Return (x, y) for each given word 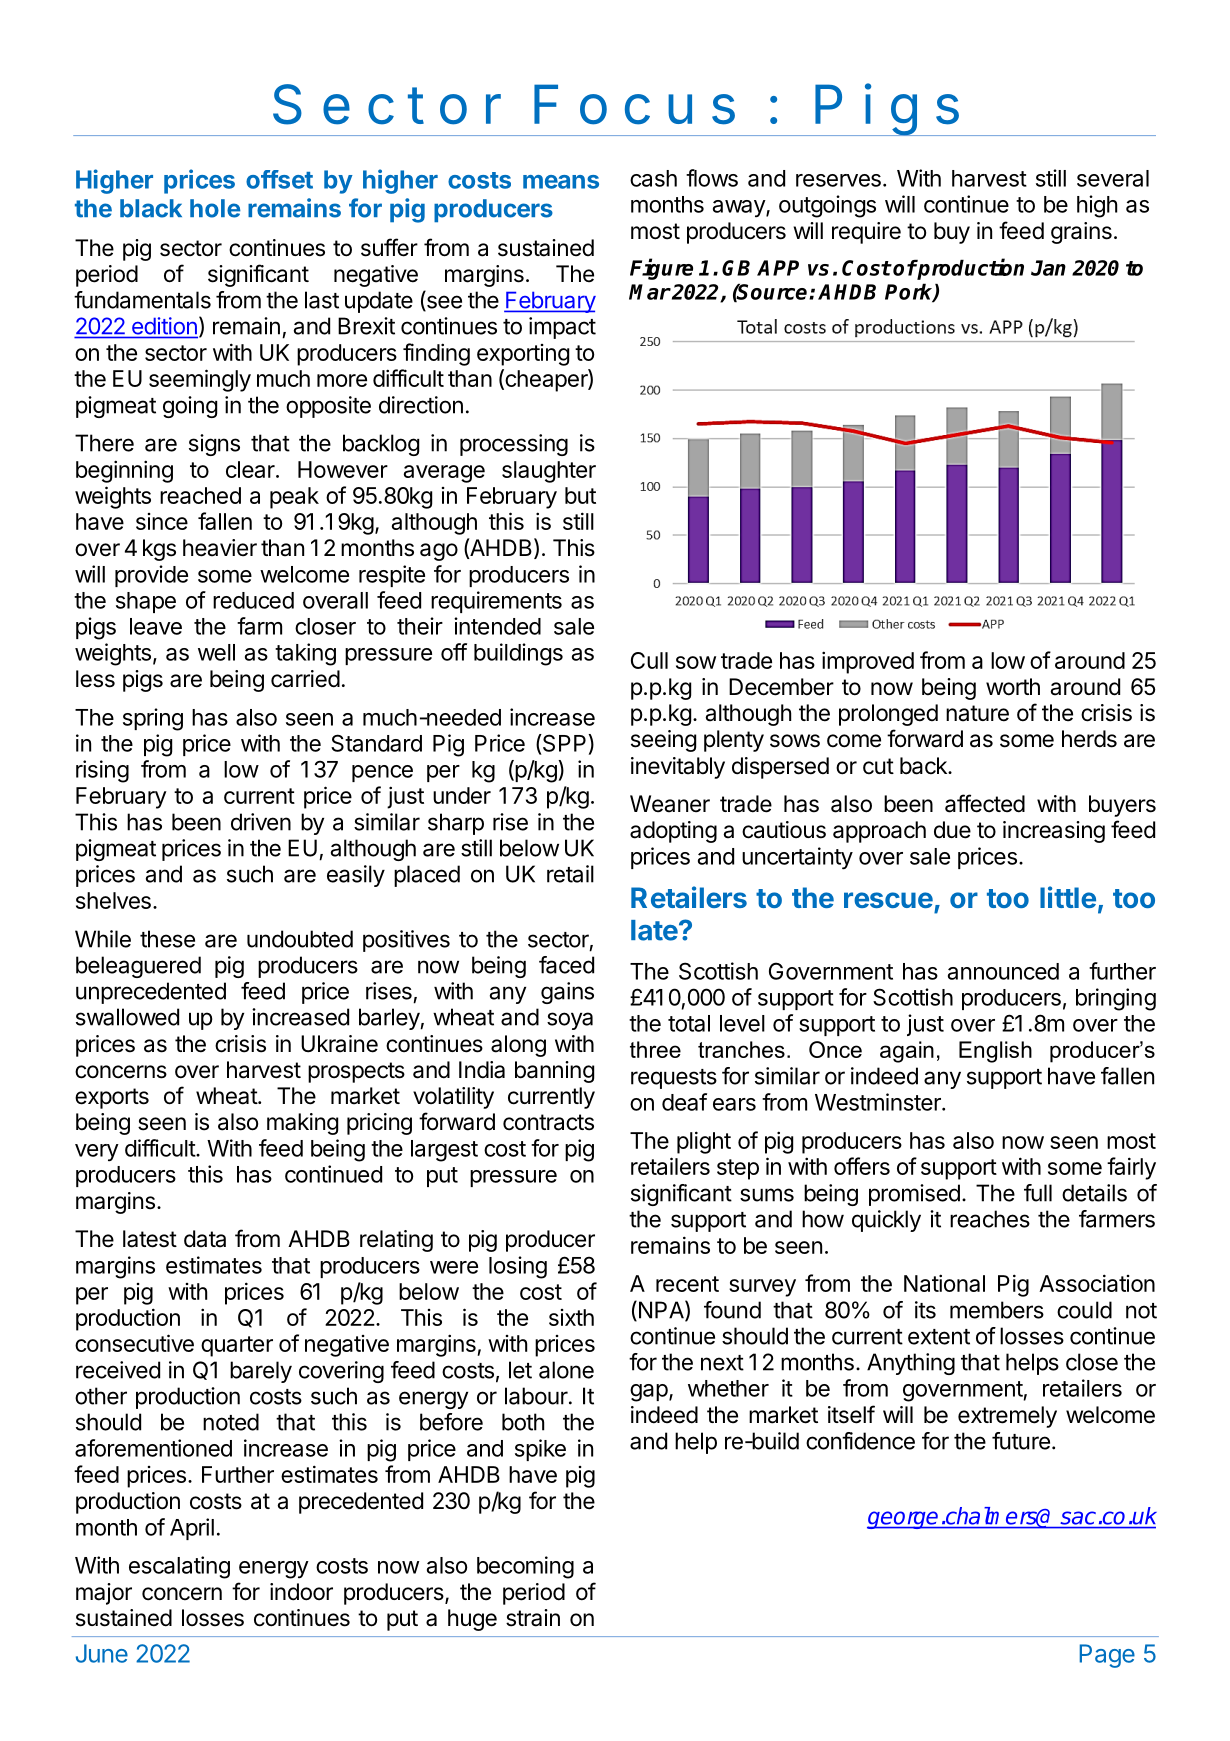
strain (533, 1618)
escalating (179, 1567)
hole (215, 208)
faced (566, 965)
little (1068, 897)
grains (1081, 233)
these (167, 939)
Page (1107, 1656)
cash (653, 178)
